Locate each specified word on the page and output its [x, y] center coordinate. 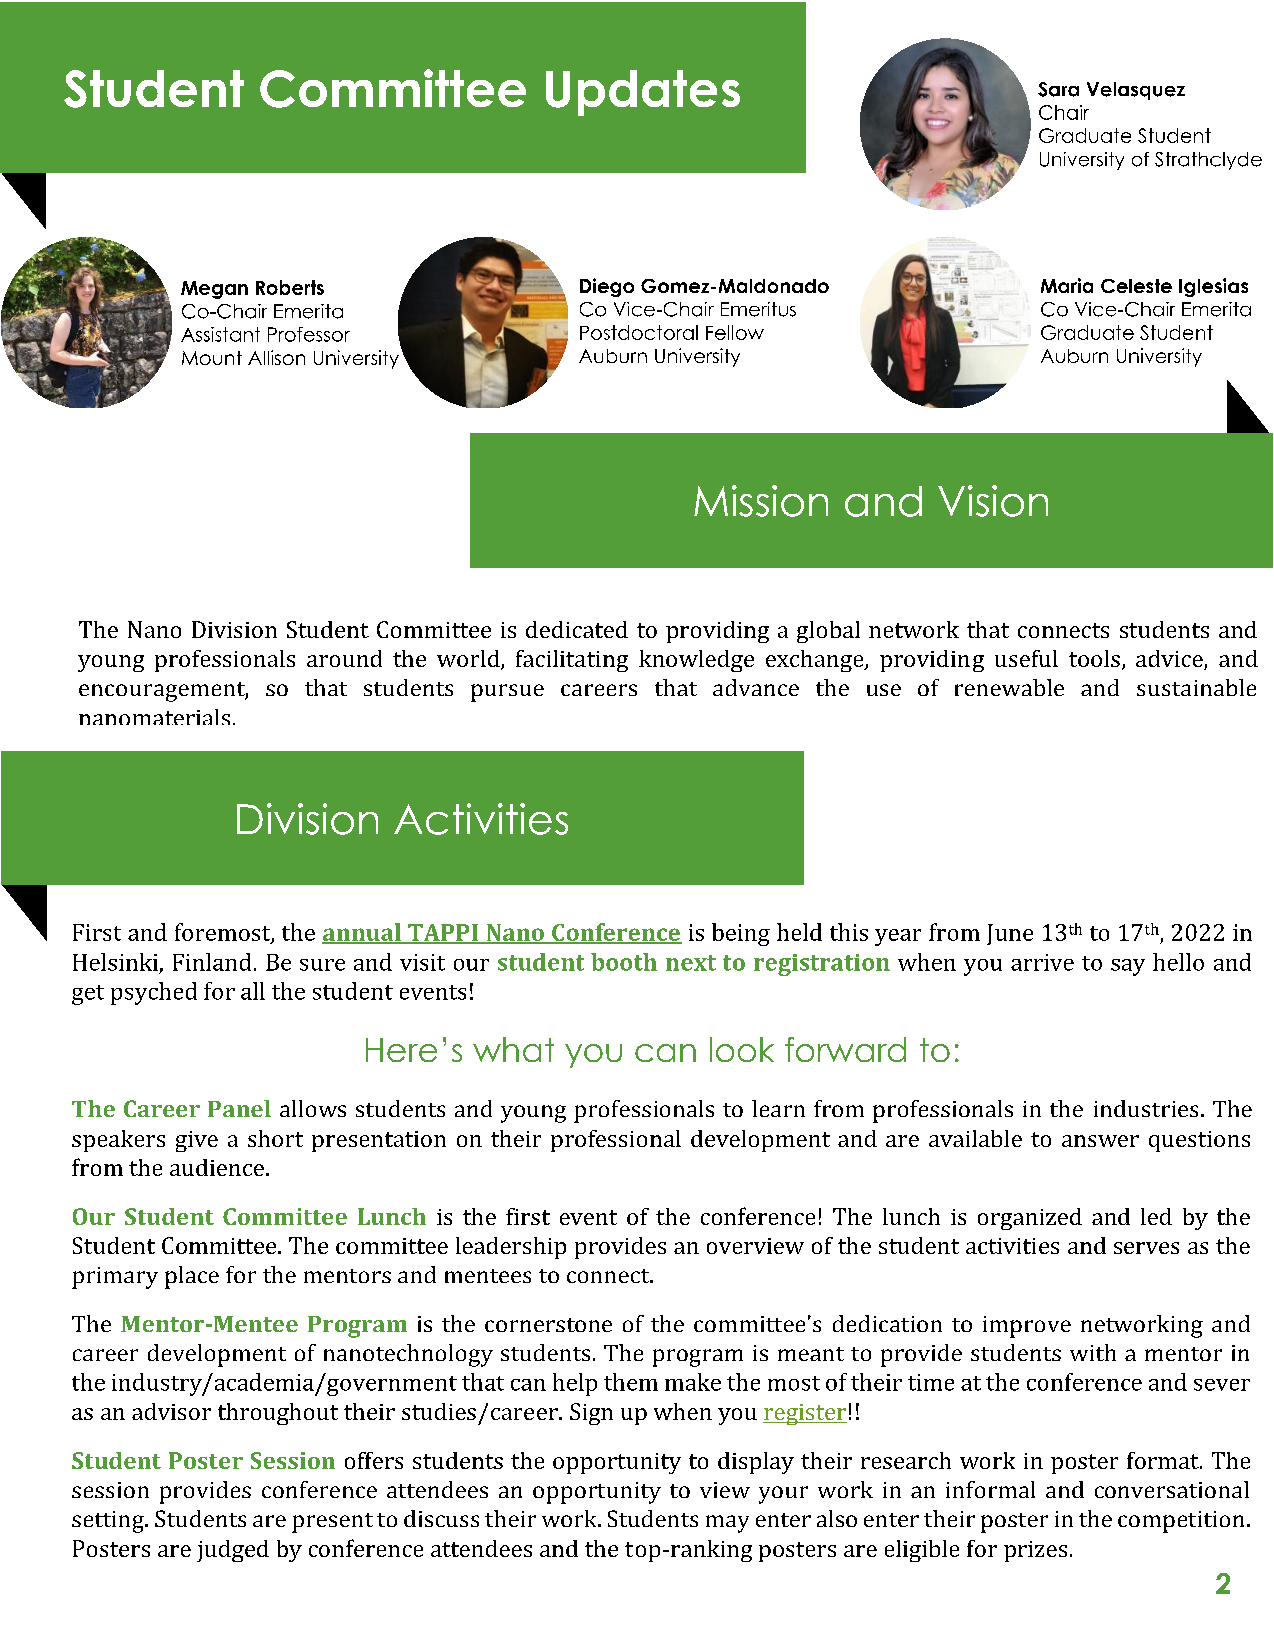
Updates [643, 93]
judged [233, 1551]
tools [1094, 658]
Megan [214, 290]
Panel [239, 1108]
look [742, 1049]
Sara [1058, 89]
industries [1146, 1108]
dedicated [577, 629]
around [344, 658]
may [727, 1524]
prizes [1035, 1551]
